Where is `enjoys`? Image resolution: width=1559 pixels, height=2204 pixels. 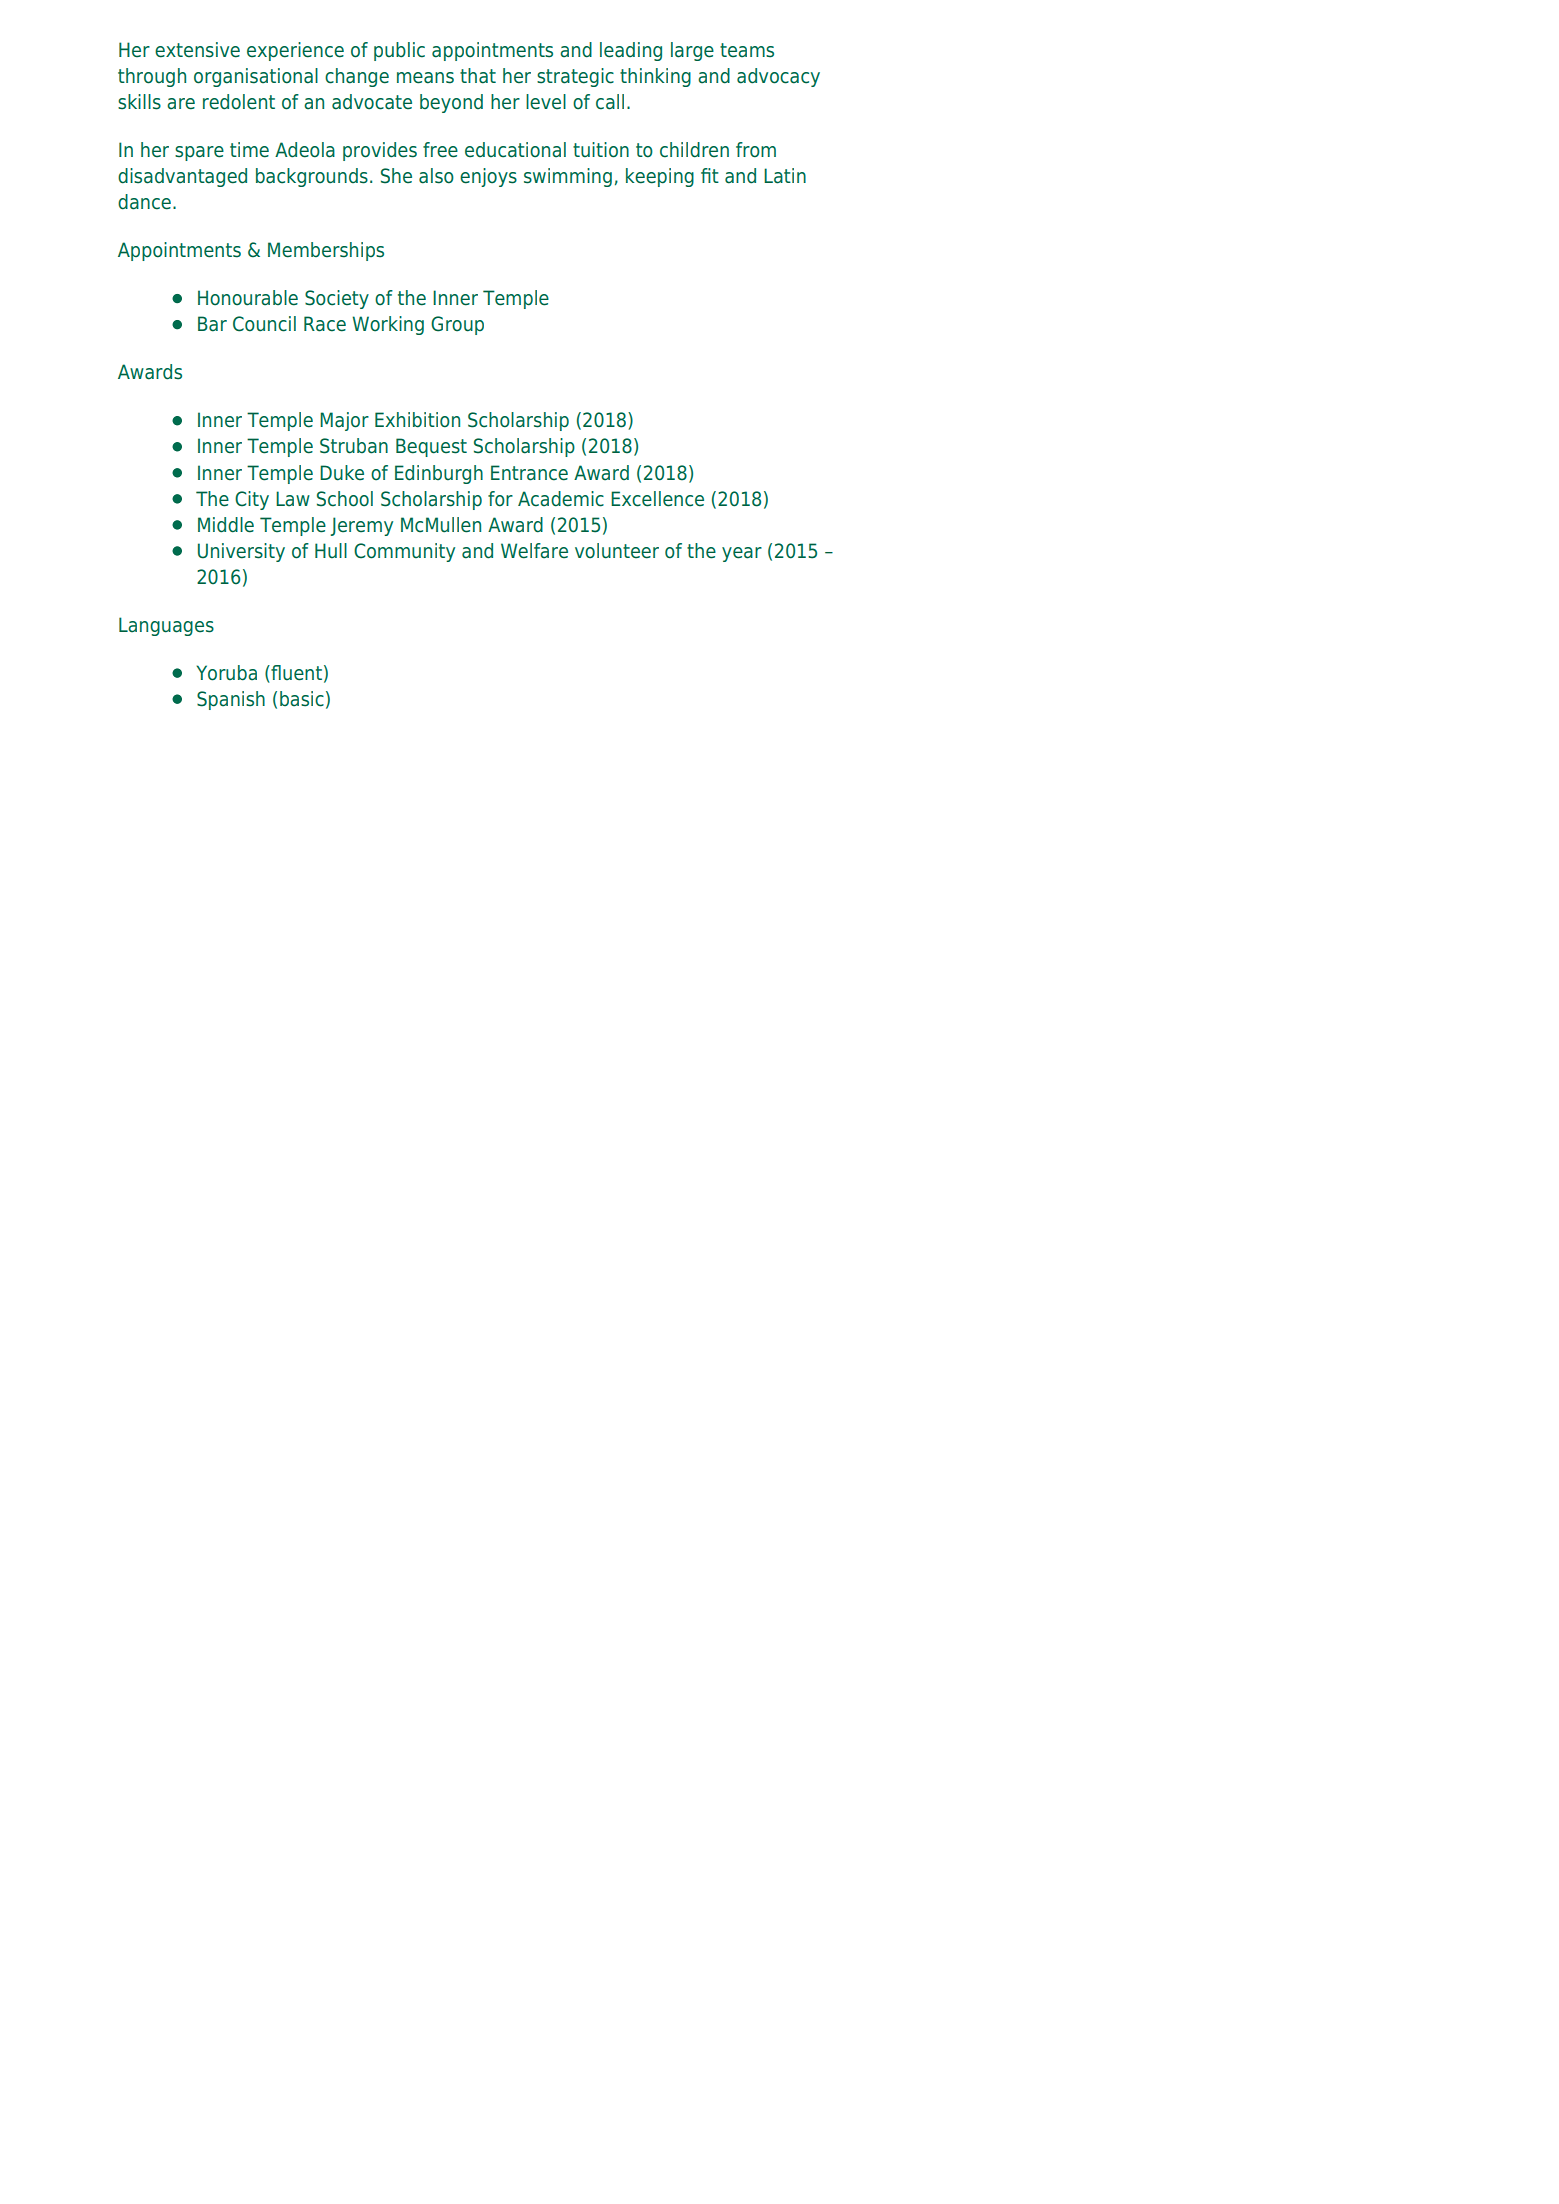 enjoys is located at coordinates (488, 177).
